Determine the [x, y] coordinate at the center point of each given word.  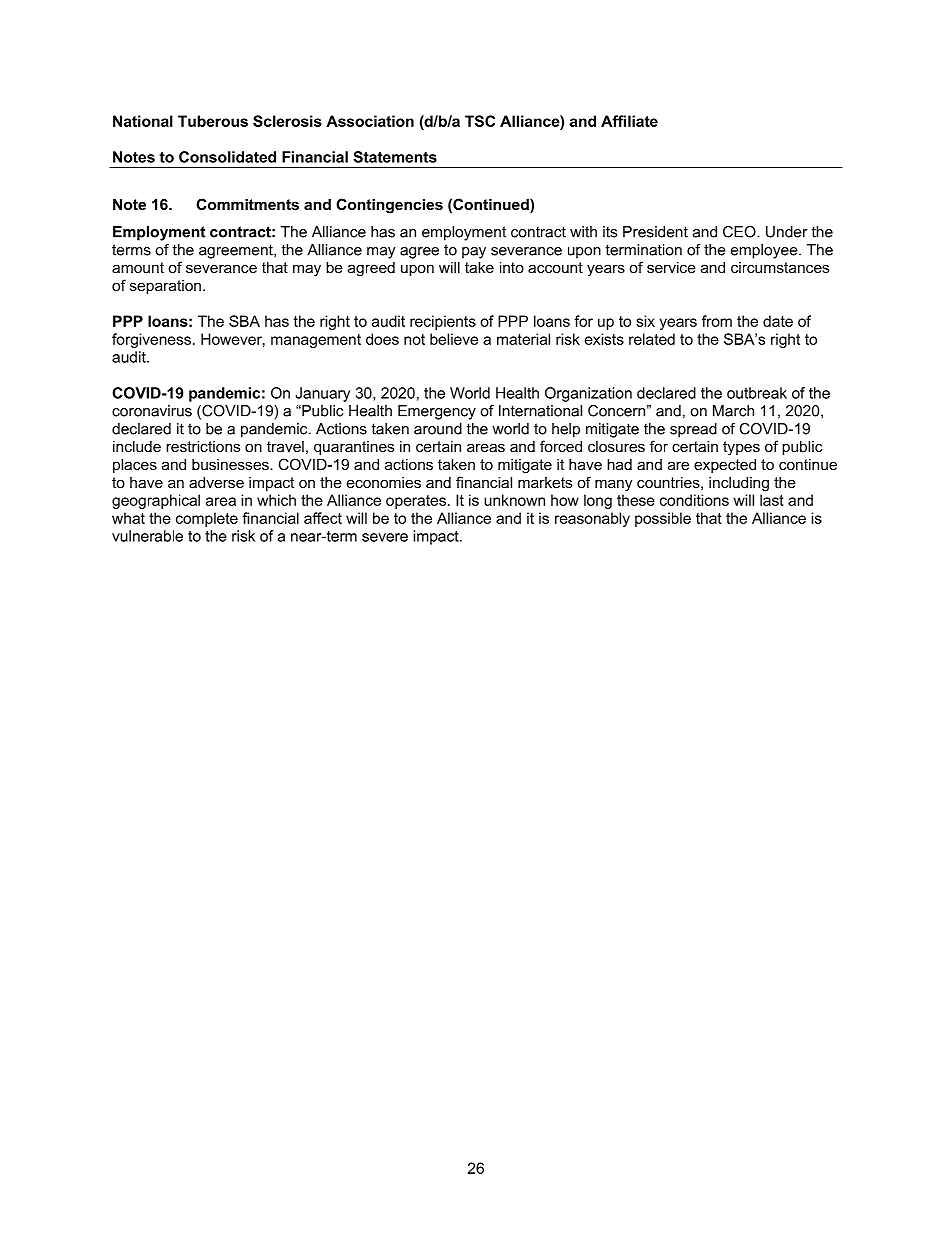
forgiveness [151, 340]
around [438, 429]
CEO [740, 232]
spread [693, 430]
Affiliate [629, 121]
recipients [443, 322]
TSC [480, 121]
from [717, 321]
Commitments [247, 204]
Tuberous [213, 121]
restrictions [203, 446]
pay [474, 253]
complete [207, 519]
